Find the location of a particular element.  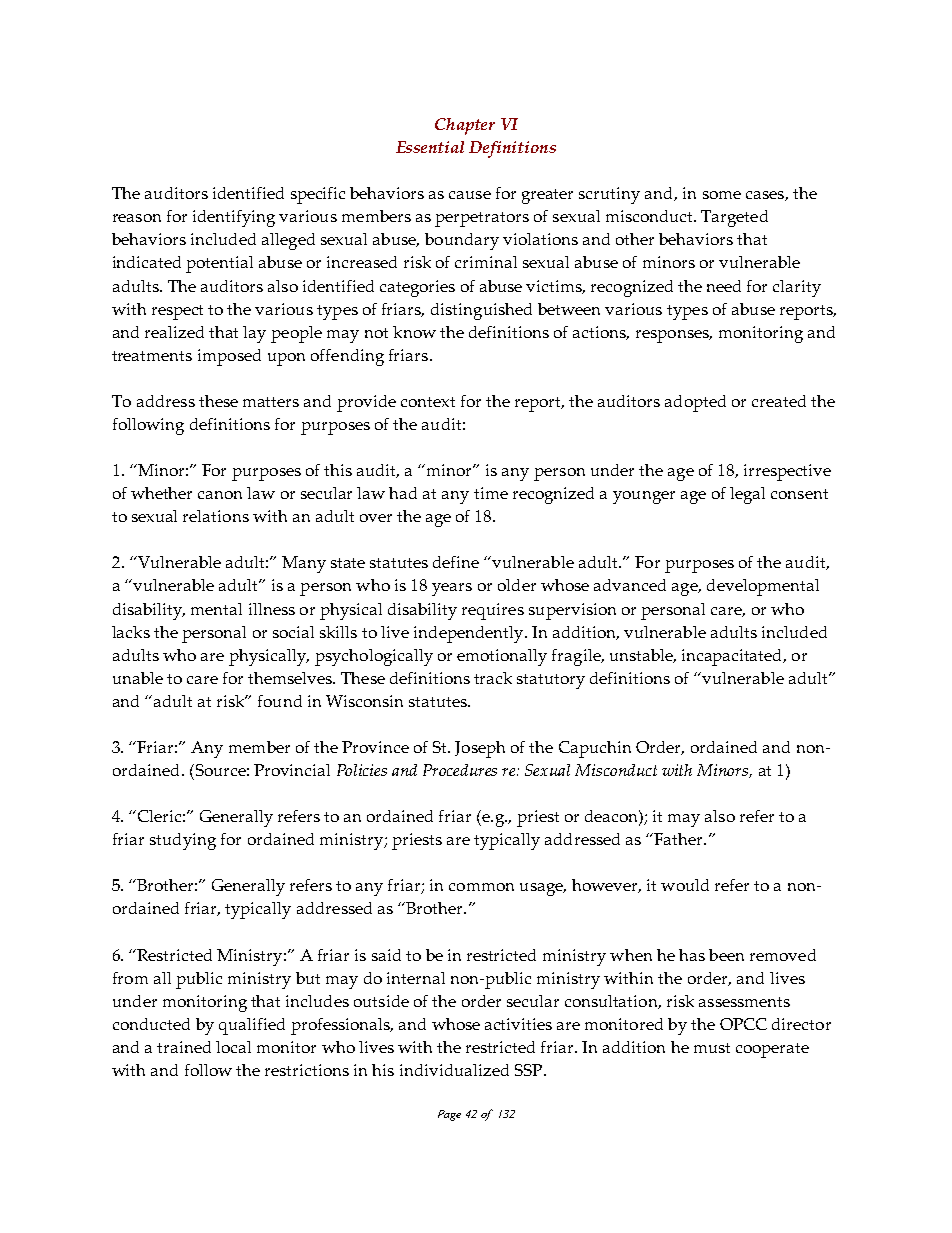

canon is located at coordinates (220, 495).
